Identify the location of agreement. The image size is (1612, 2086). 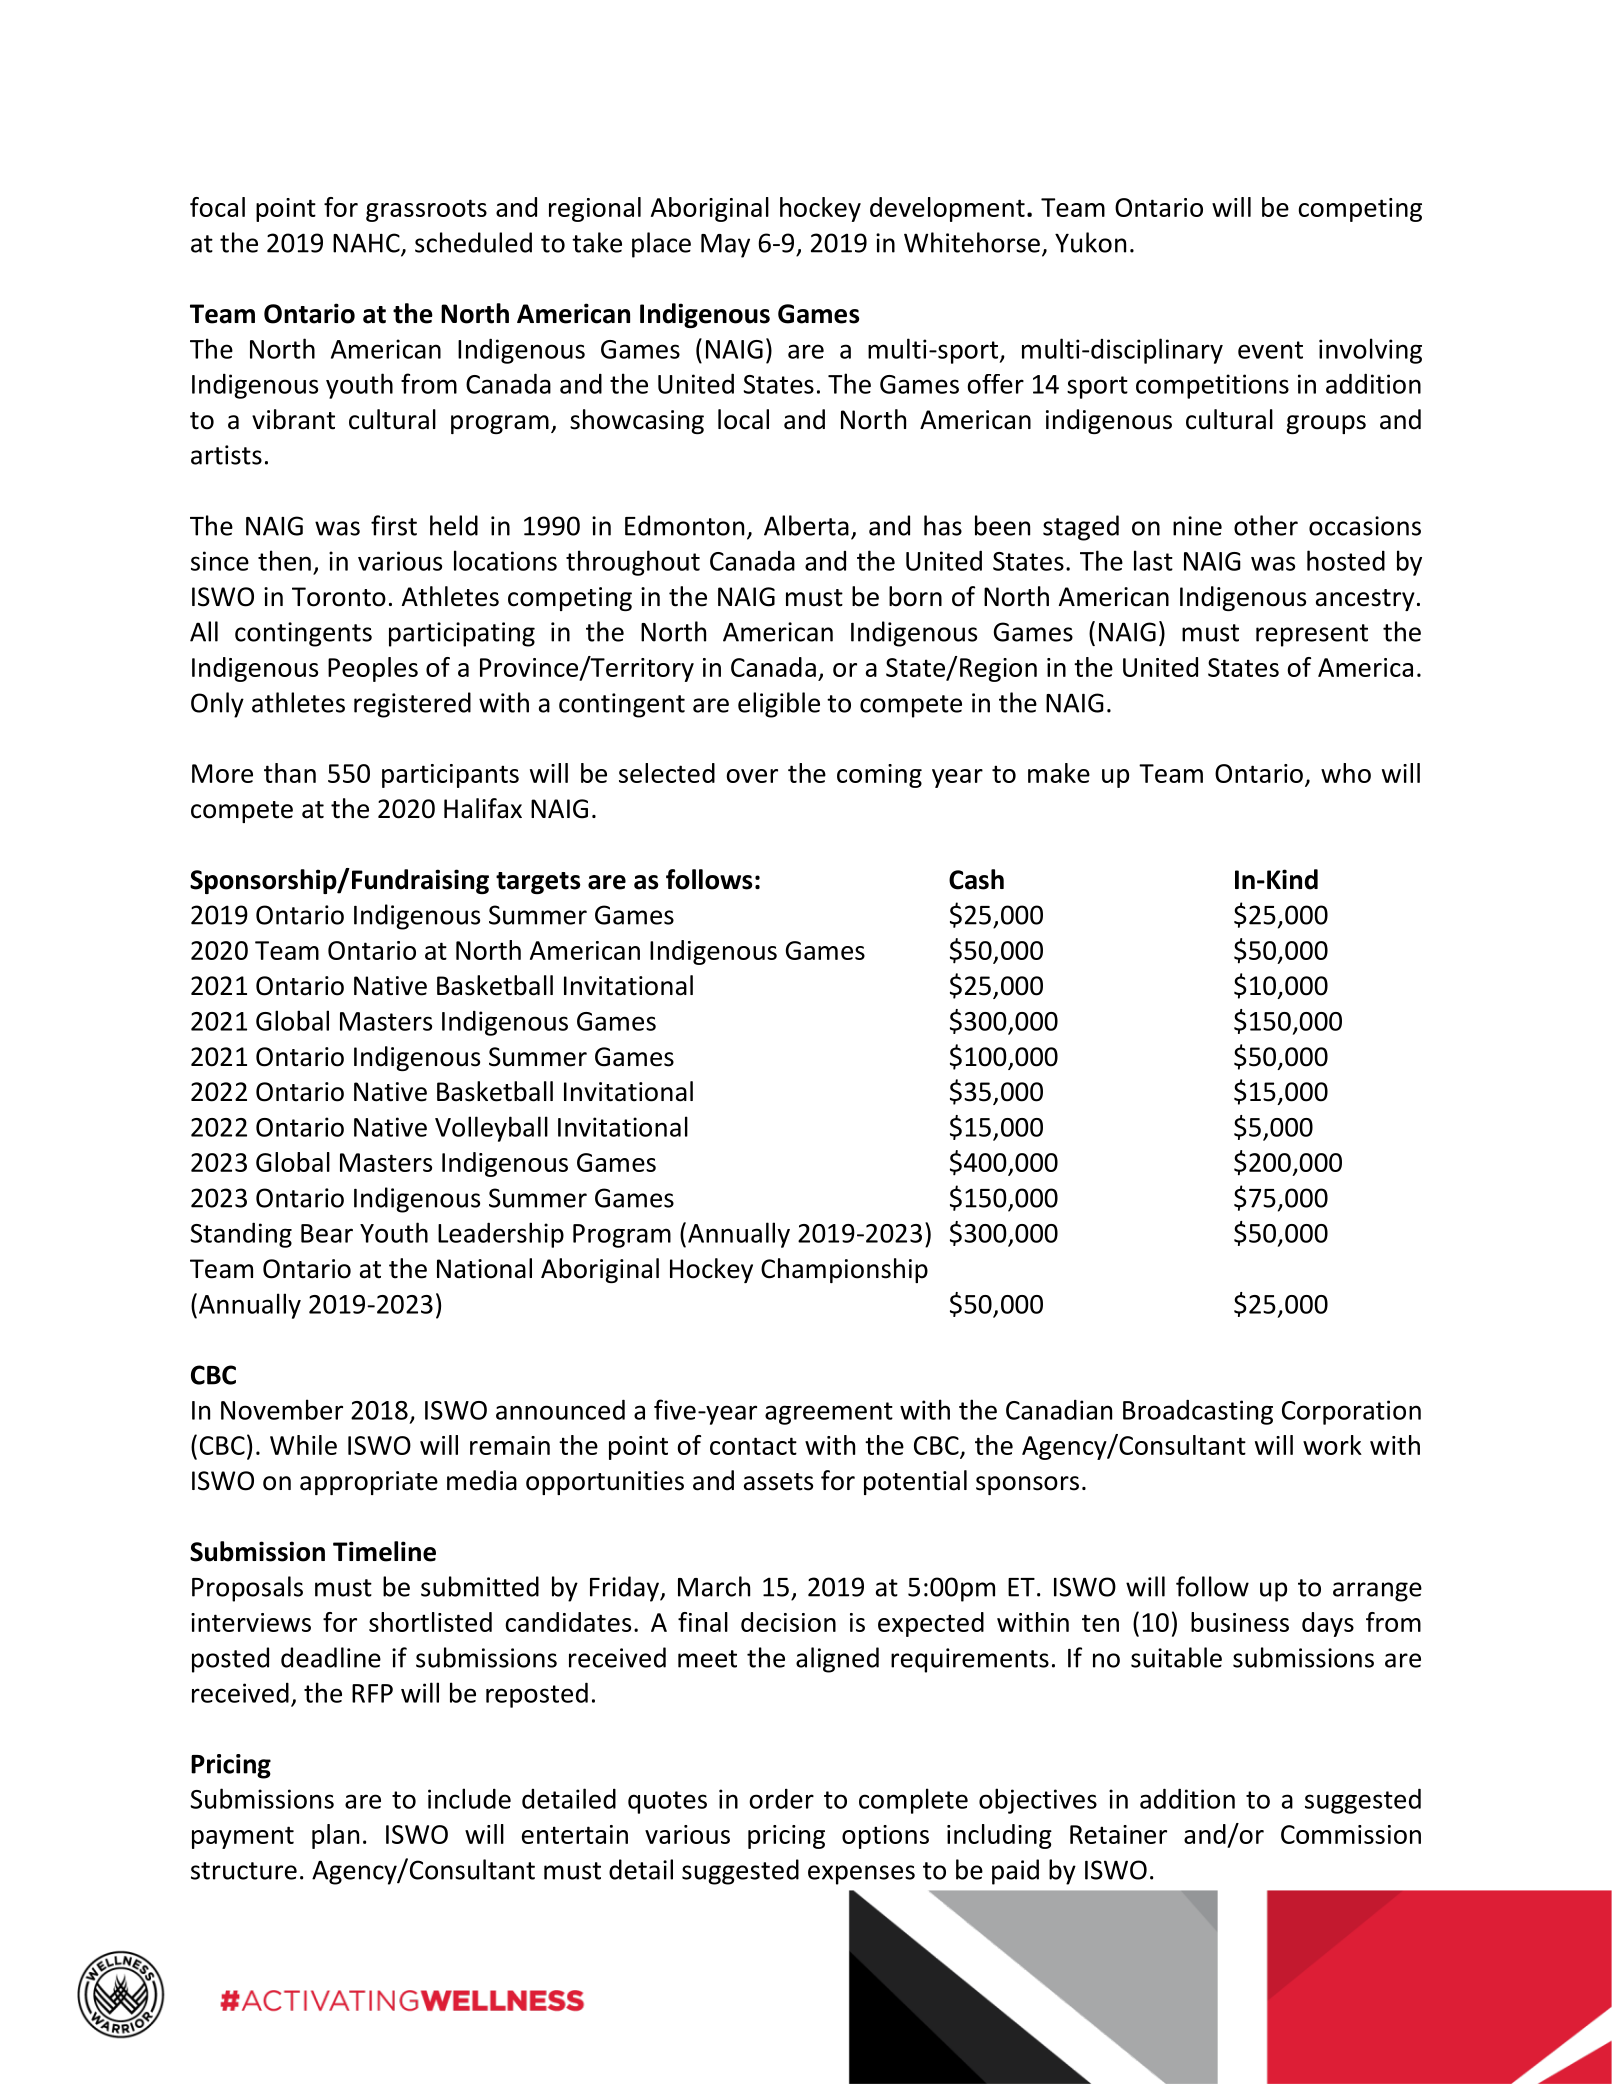
(829, 1413).
